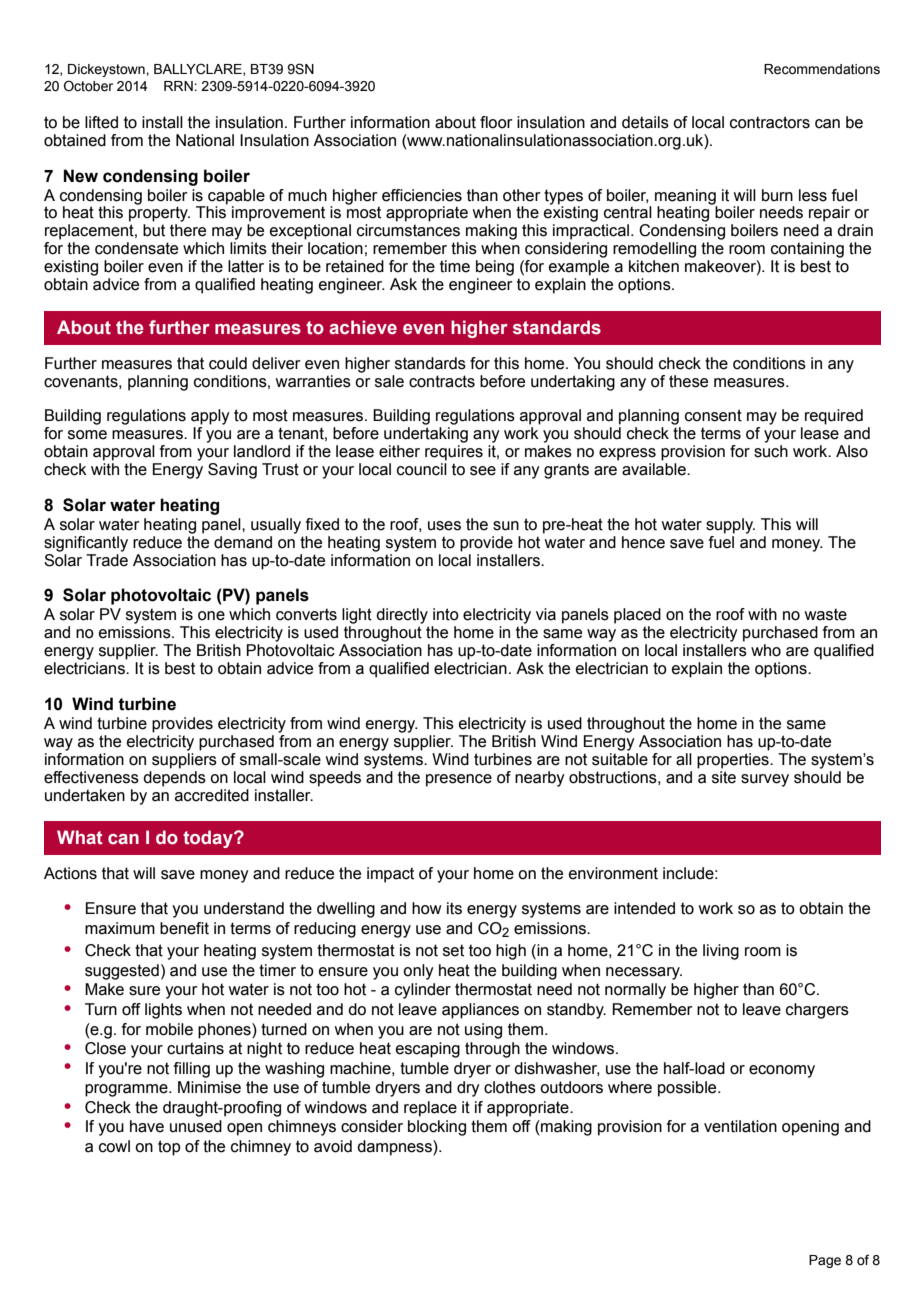  Describe the element at coordinates (765, 780) in the page. I see `survey` at that location.
